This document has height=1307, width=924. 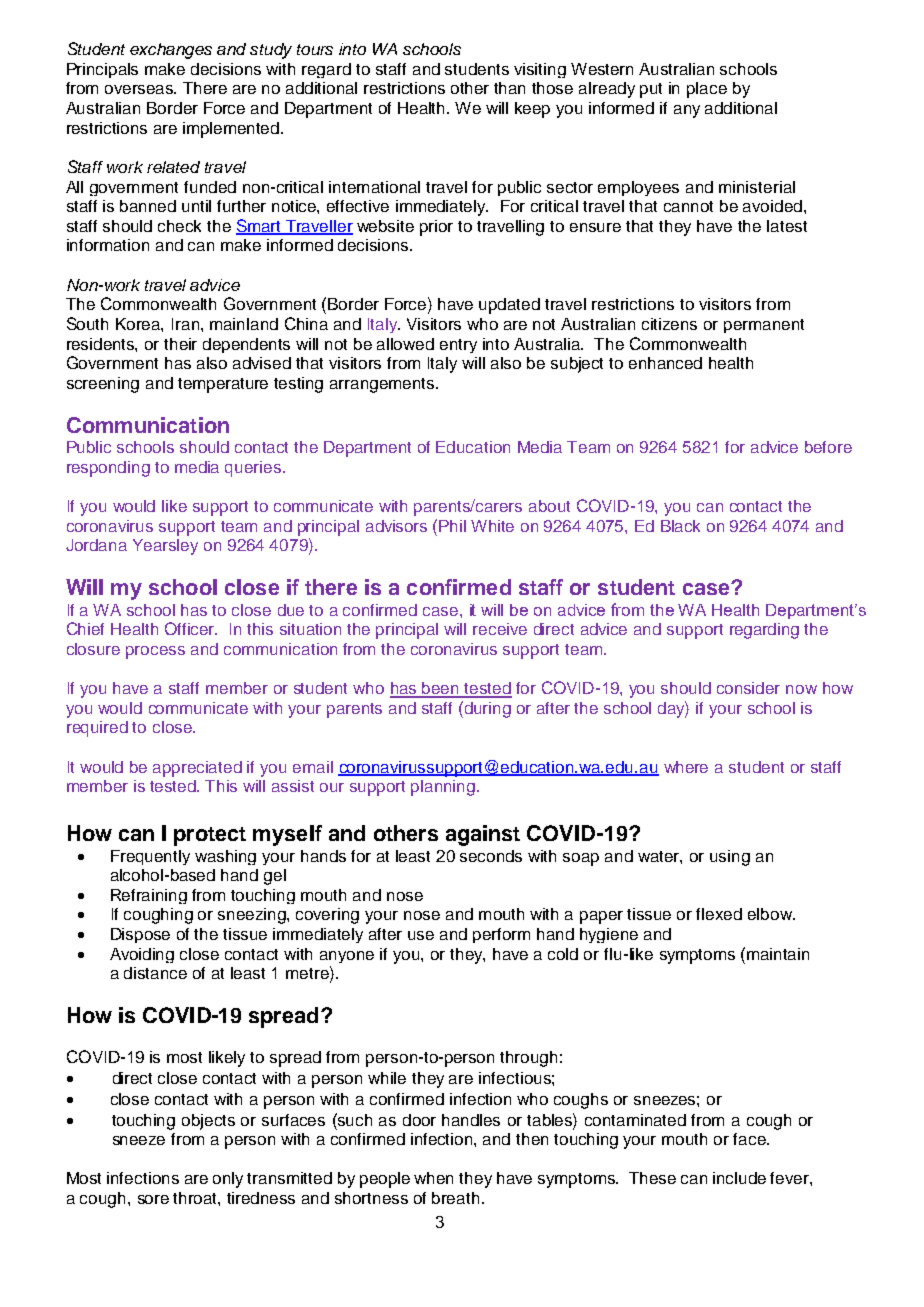 I want to click on when, so click(x=433, y=1178).
